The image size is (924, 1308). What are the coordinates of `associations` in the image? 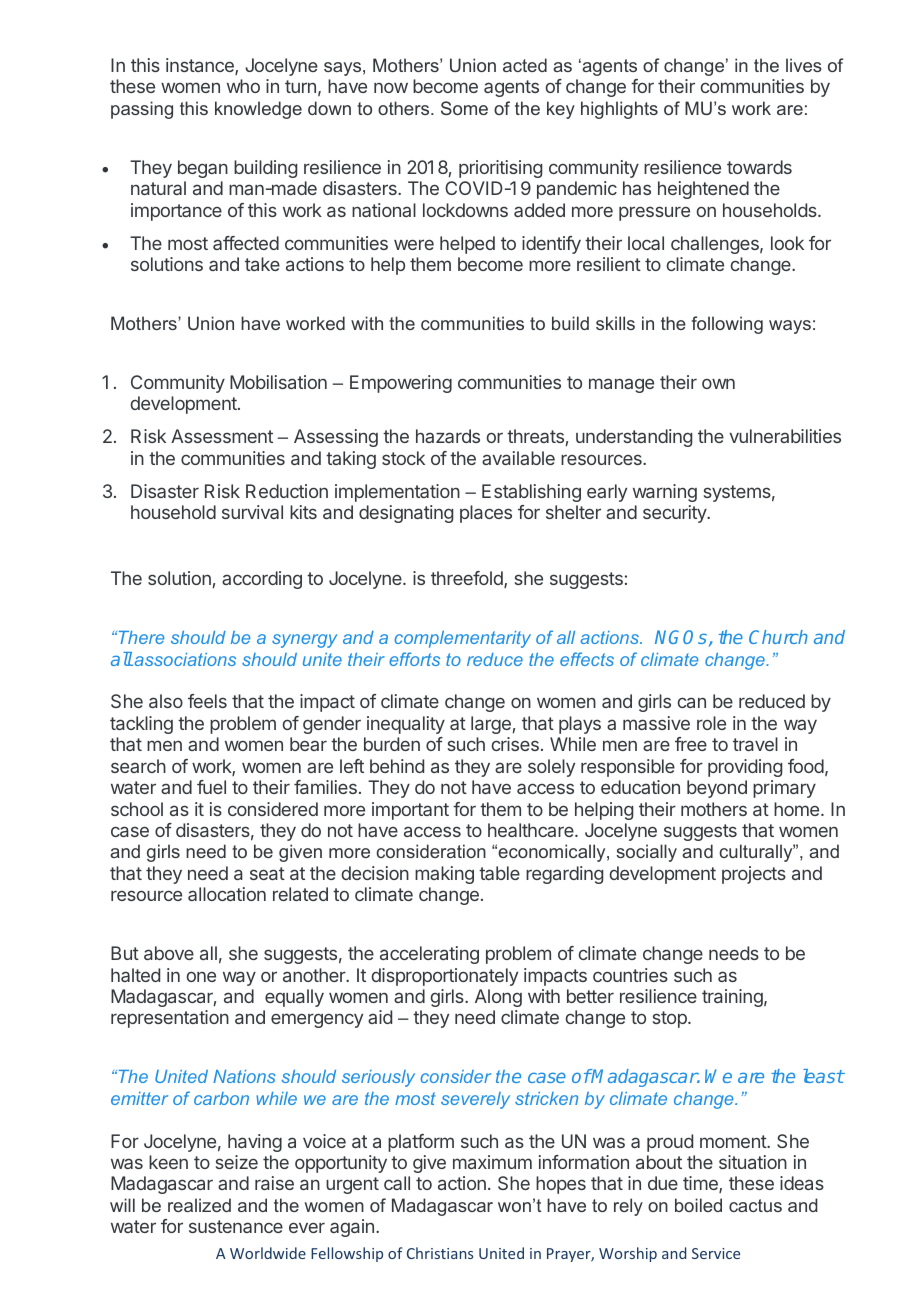 It's located at (184, 659).
